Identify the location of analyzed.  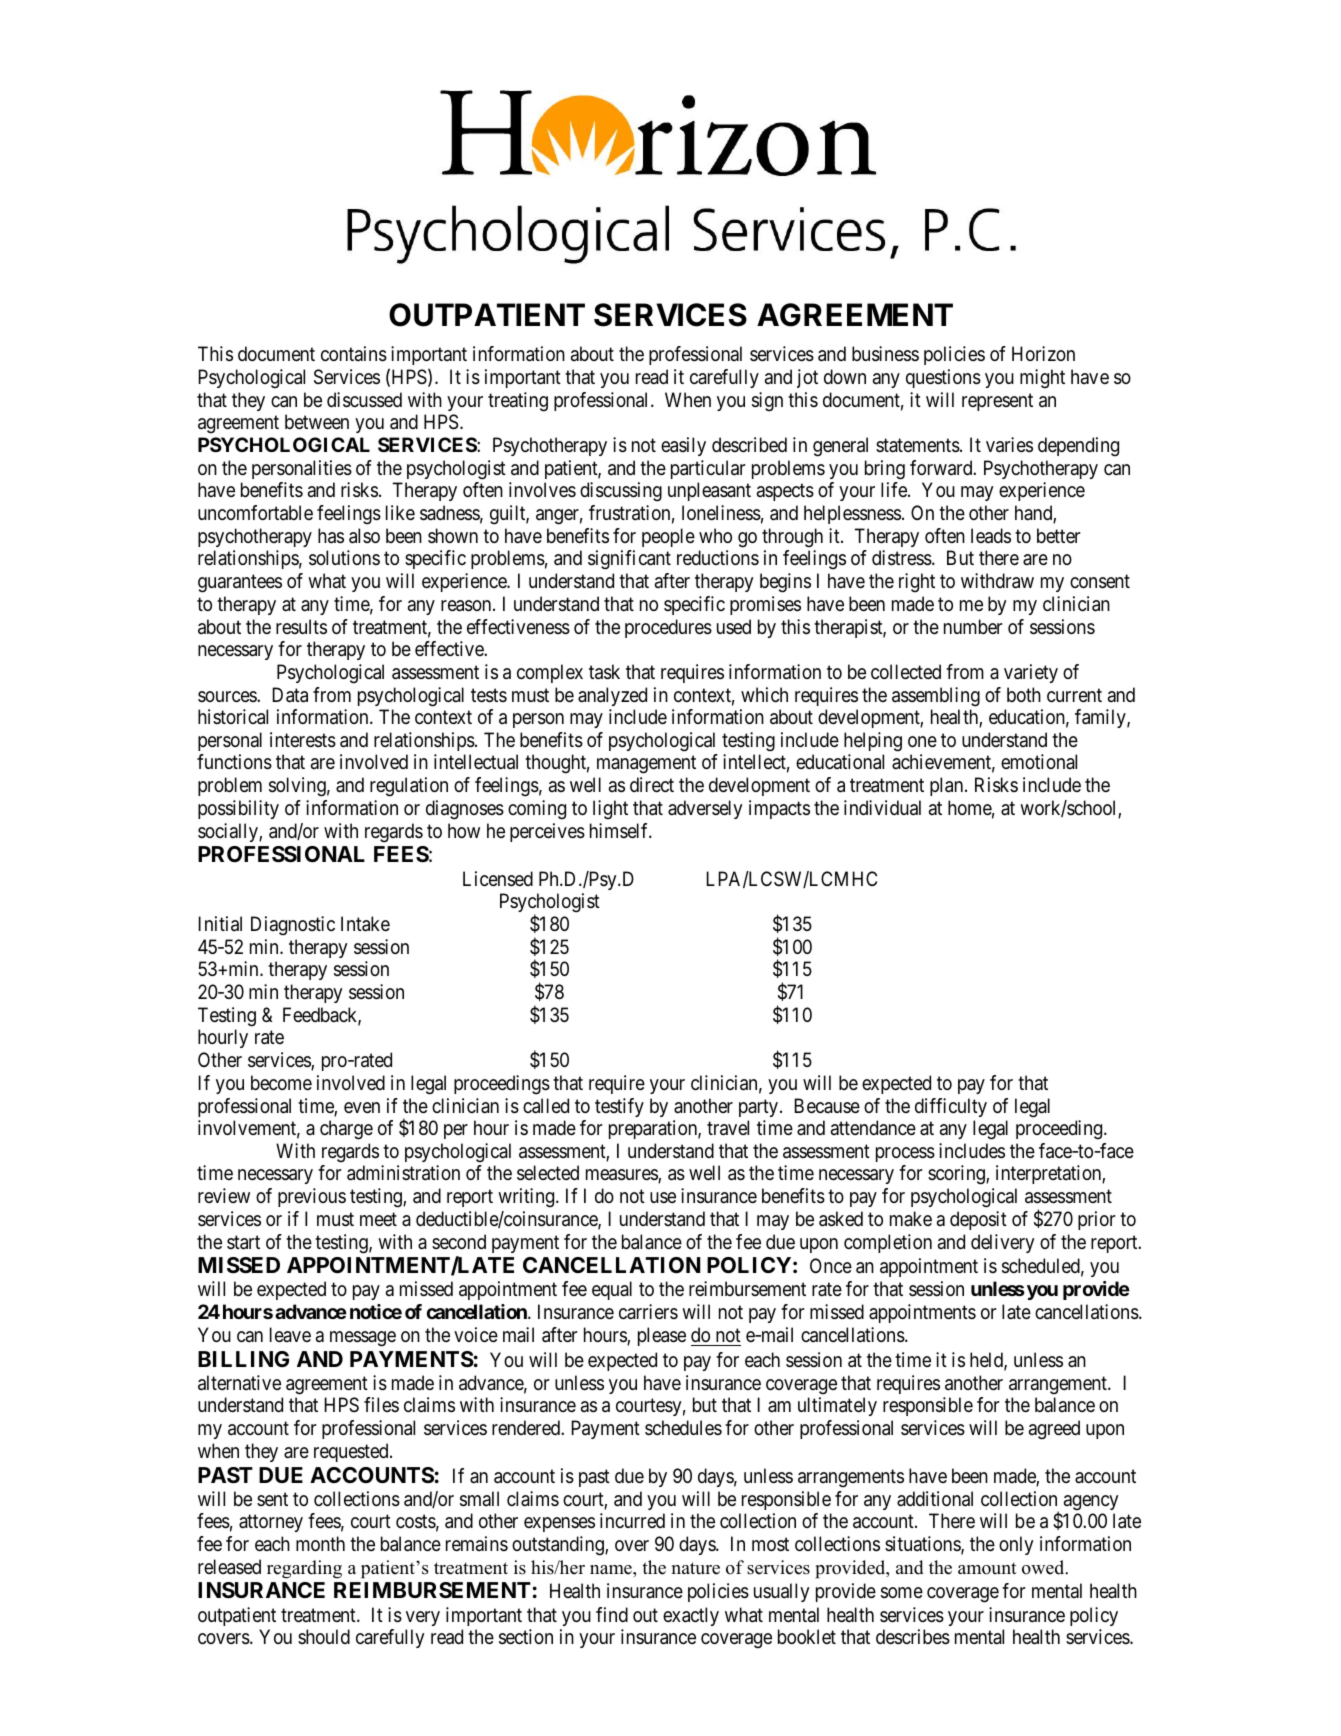
(612, 696).
